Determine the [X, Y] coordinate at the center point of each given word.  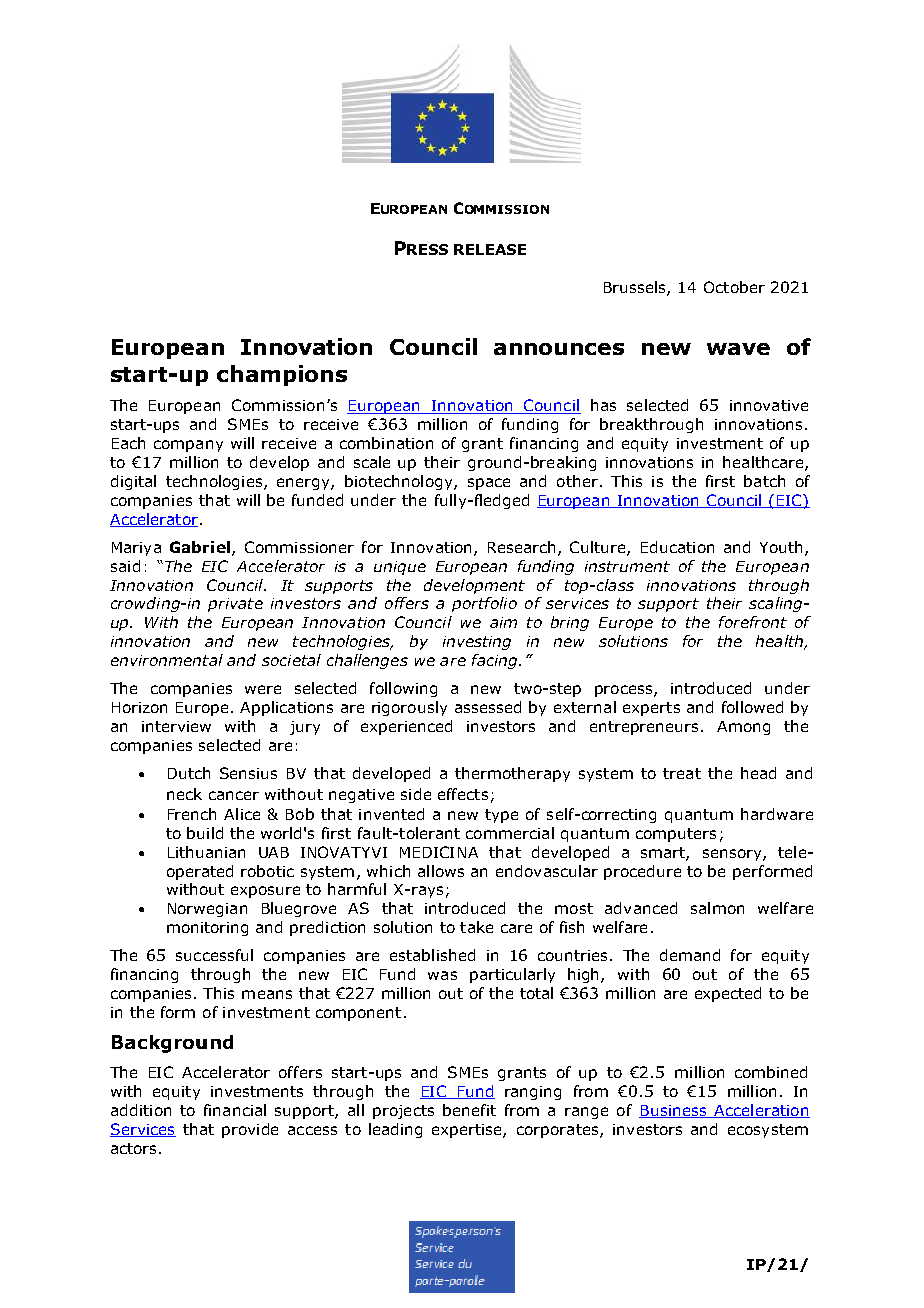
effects [463, 794]
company [188, 446]
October [734, 287]
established [432, 955]
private [235, 605]
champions [282, 375]
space [489, 484]
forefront [753, 622]
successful [214, 955]
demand [690, 955]
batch [764, 481]
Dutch [189, 773]
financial [235, 1110]
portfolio [484, 604]
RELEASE [490, 249]
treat [682, 773]
